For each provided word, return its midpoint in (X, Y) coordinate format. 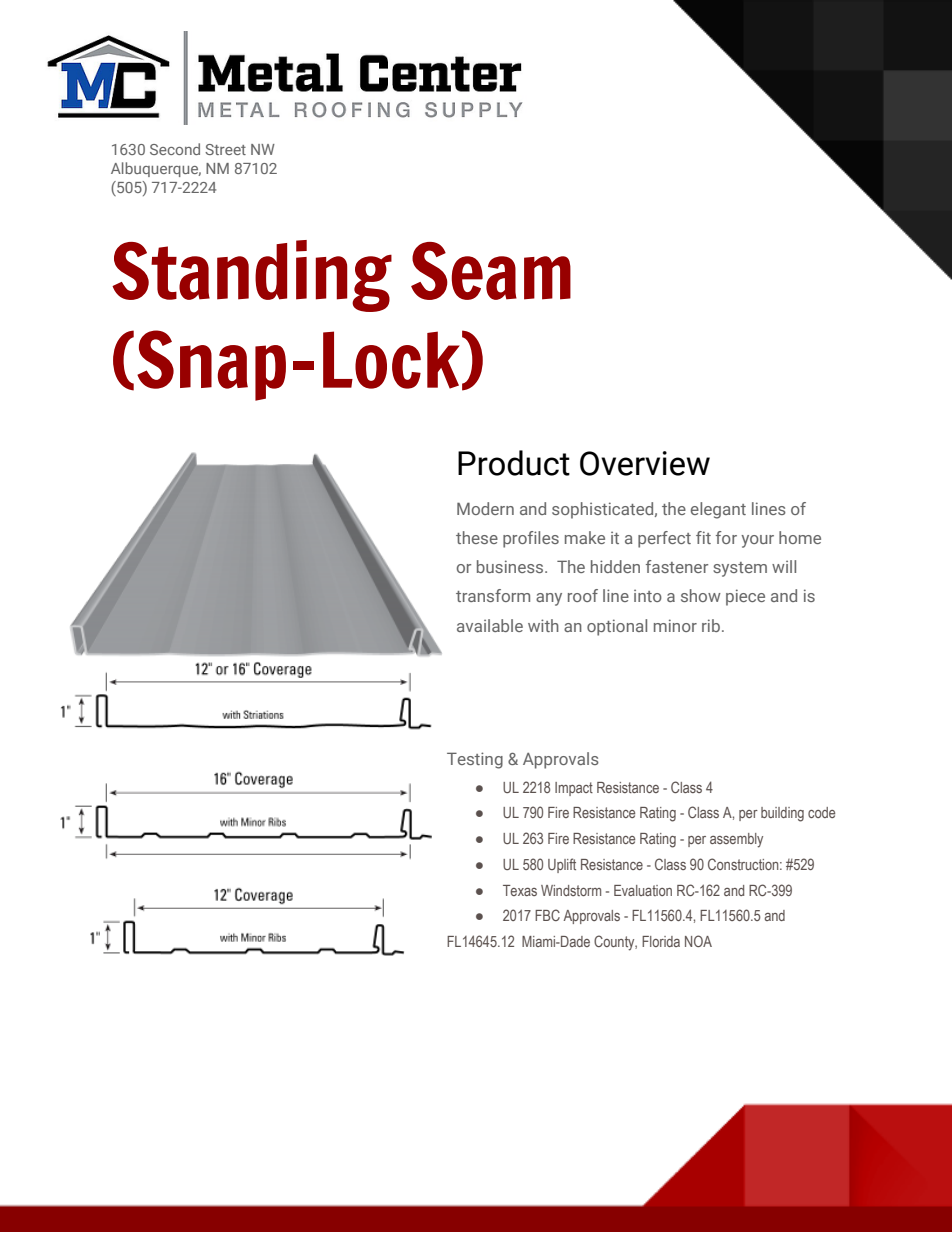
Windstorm (571, 890)
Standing (252, 276)
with (543, 625)
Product (514, 463)
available (490, 625)
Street (225, 149)
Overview (645, 463)
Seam (491, 271)
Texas (520, 890)
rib (711, 625)
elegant (718, 510)
